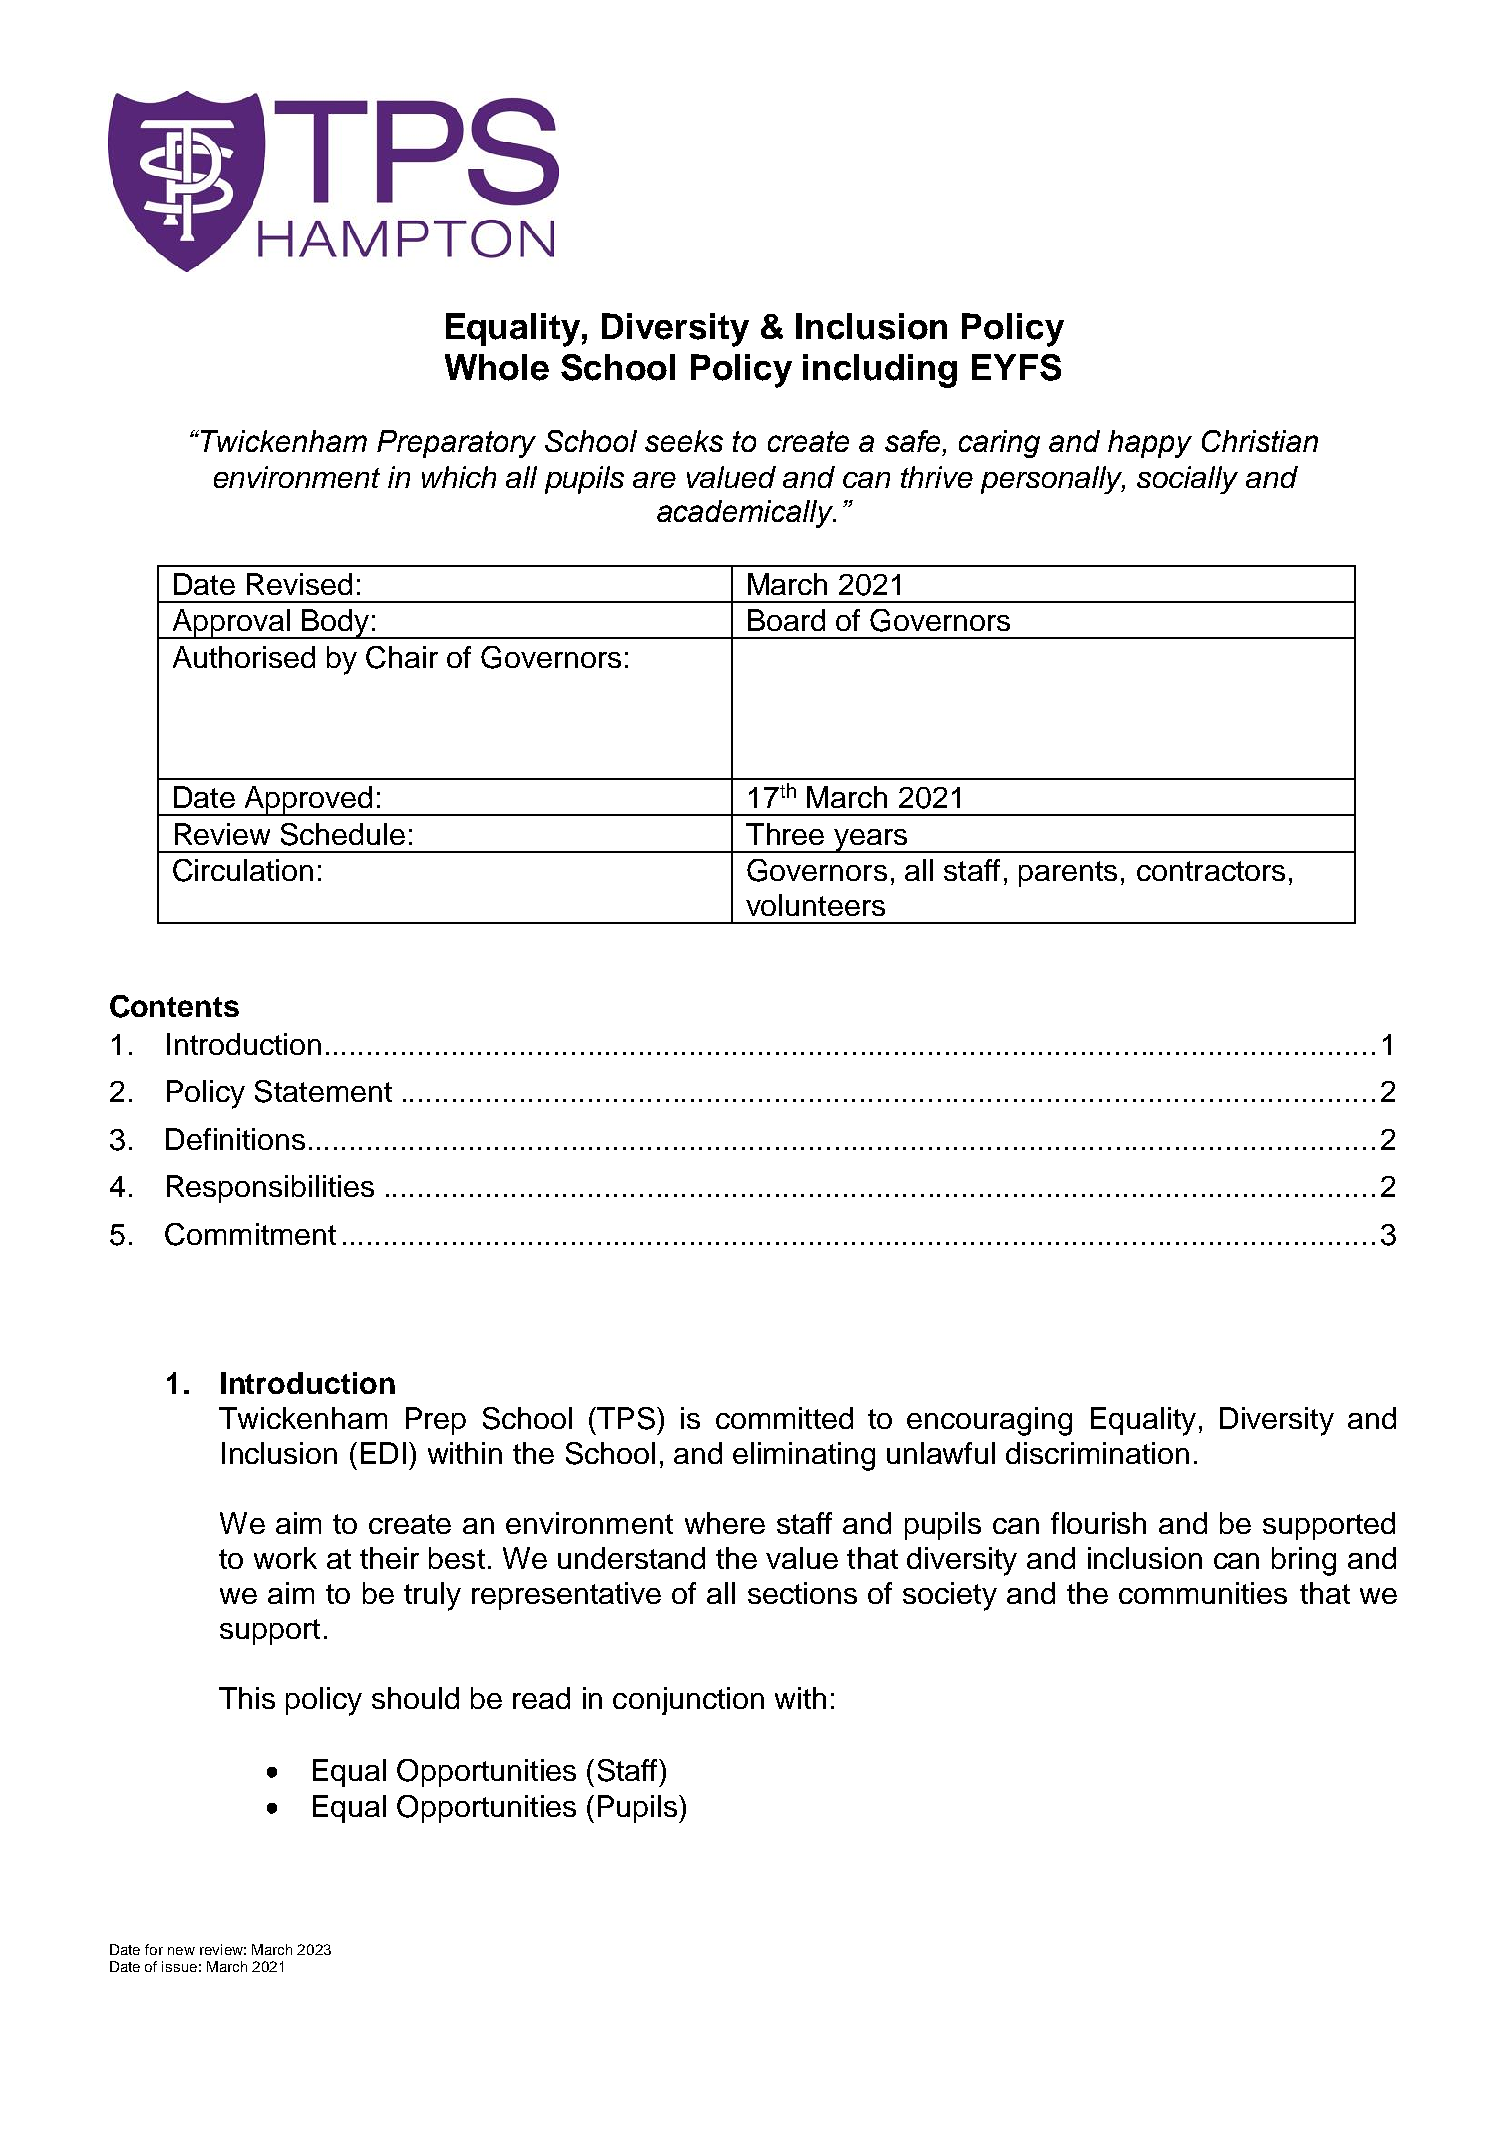  What do you see at coordinates (1097, 1453) in the screenshot?
I see `discrimination` at bounding box center [1097, 1453].
